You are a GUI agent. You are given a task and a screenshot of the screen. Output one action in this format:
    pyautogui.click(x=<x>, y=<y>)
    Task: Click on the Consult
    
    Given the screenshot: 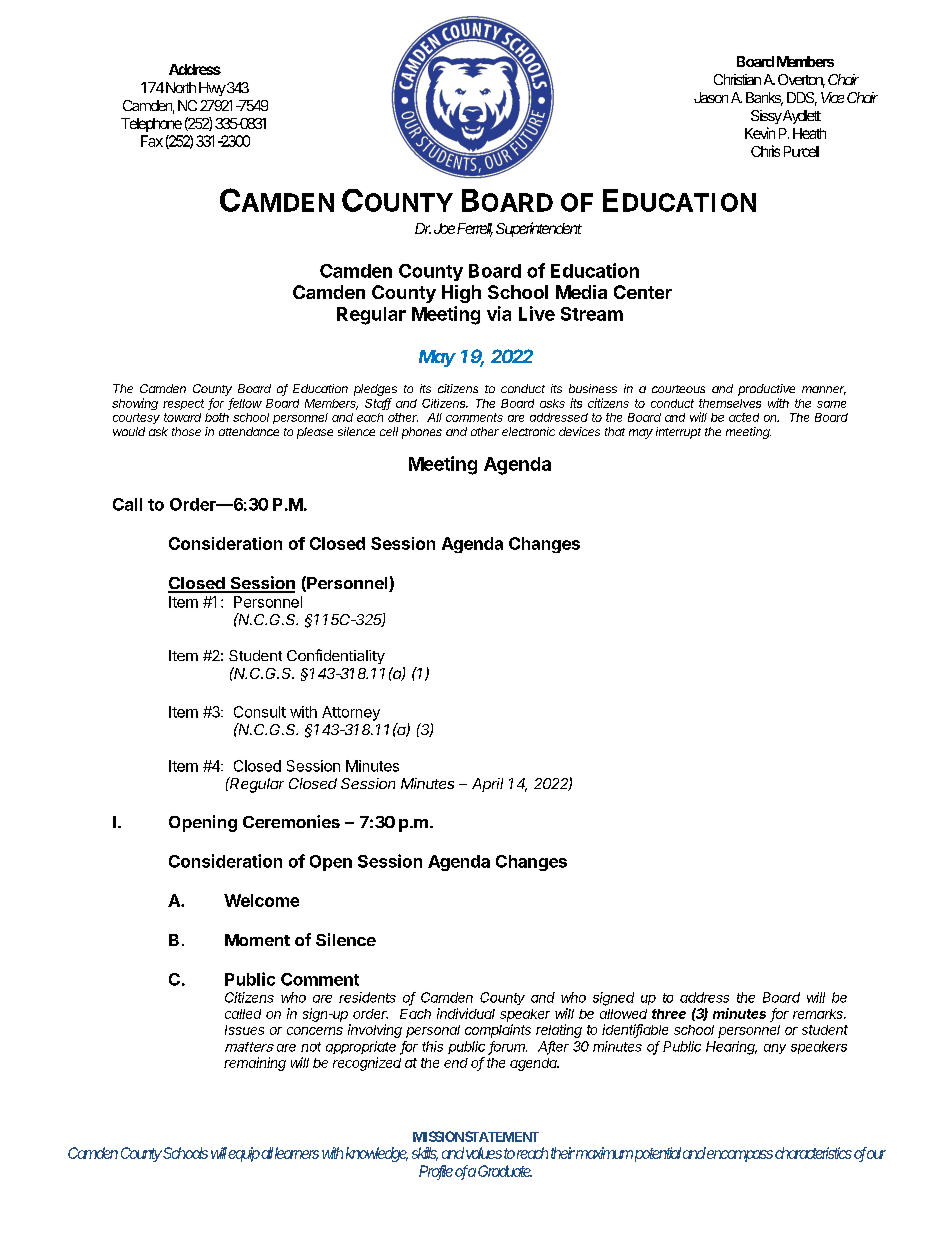 What is the action you would take?
    pyautogui.click(x=260, y=712)
